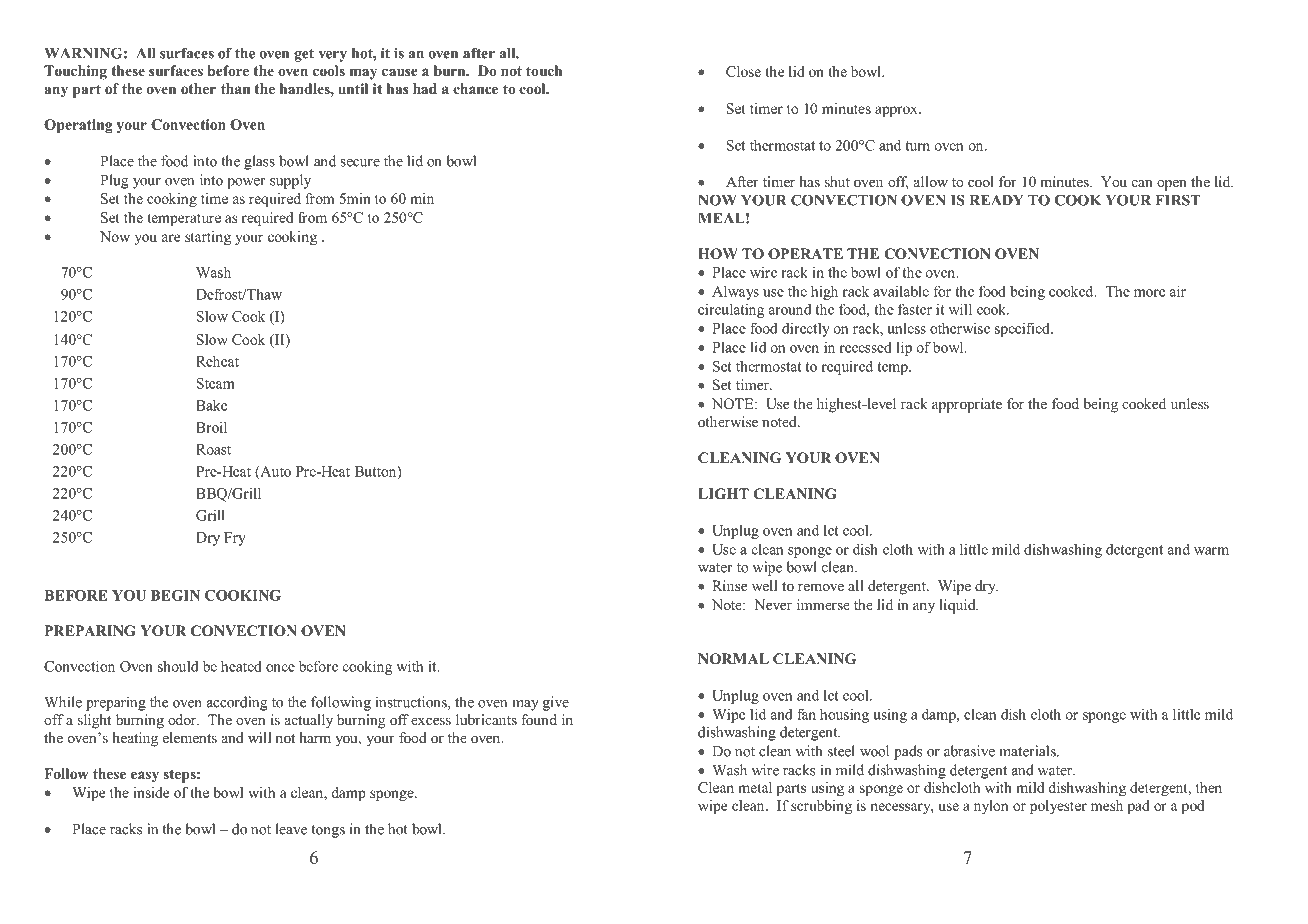  I want to click on liquid, so click(958, 606).
